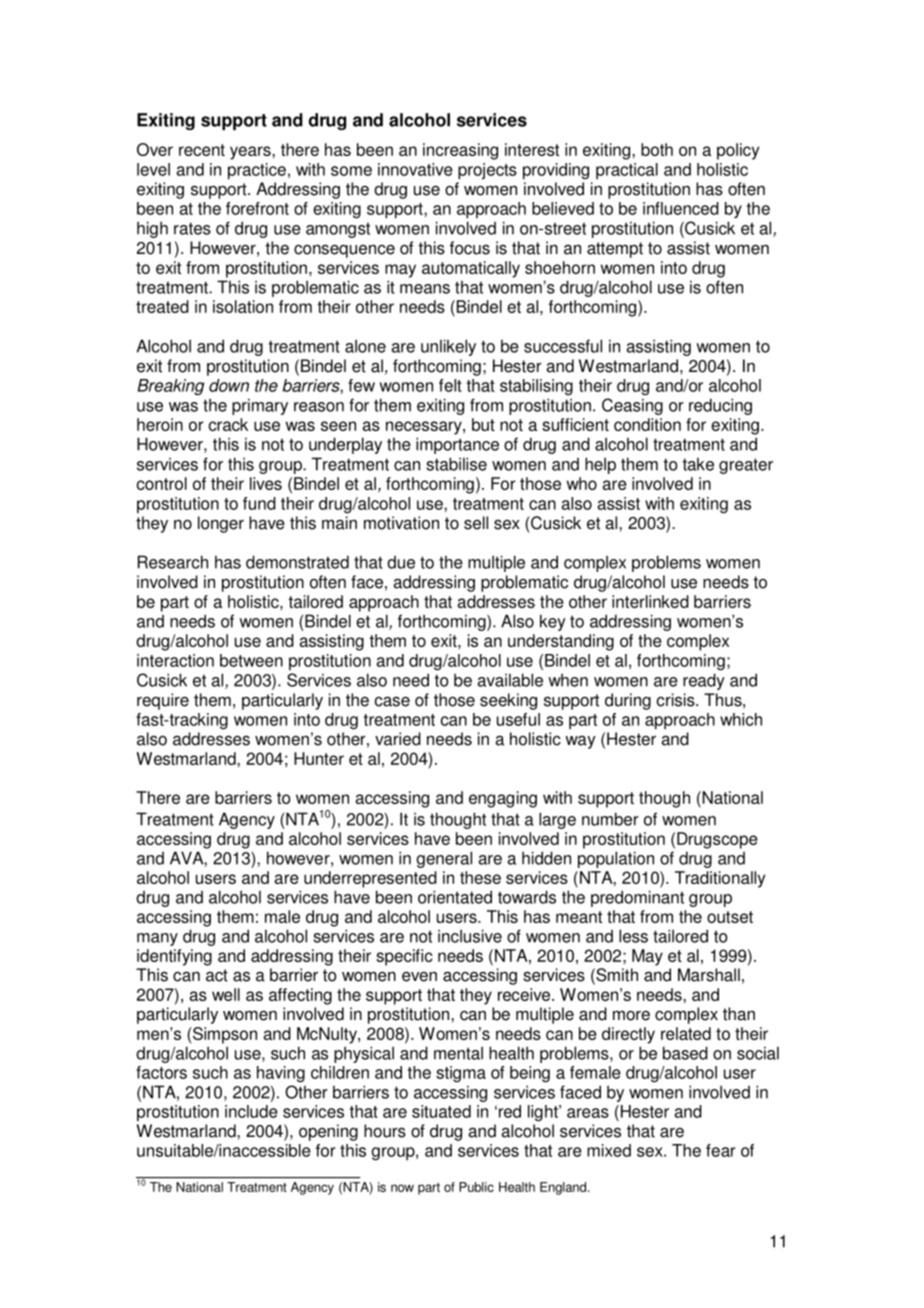  I want to click on influenced, so click(681, 208).
